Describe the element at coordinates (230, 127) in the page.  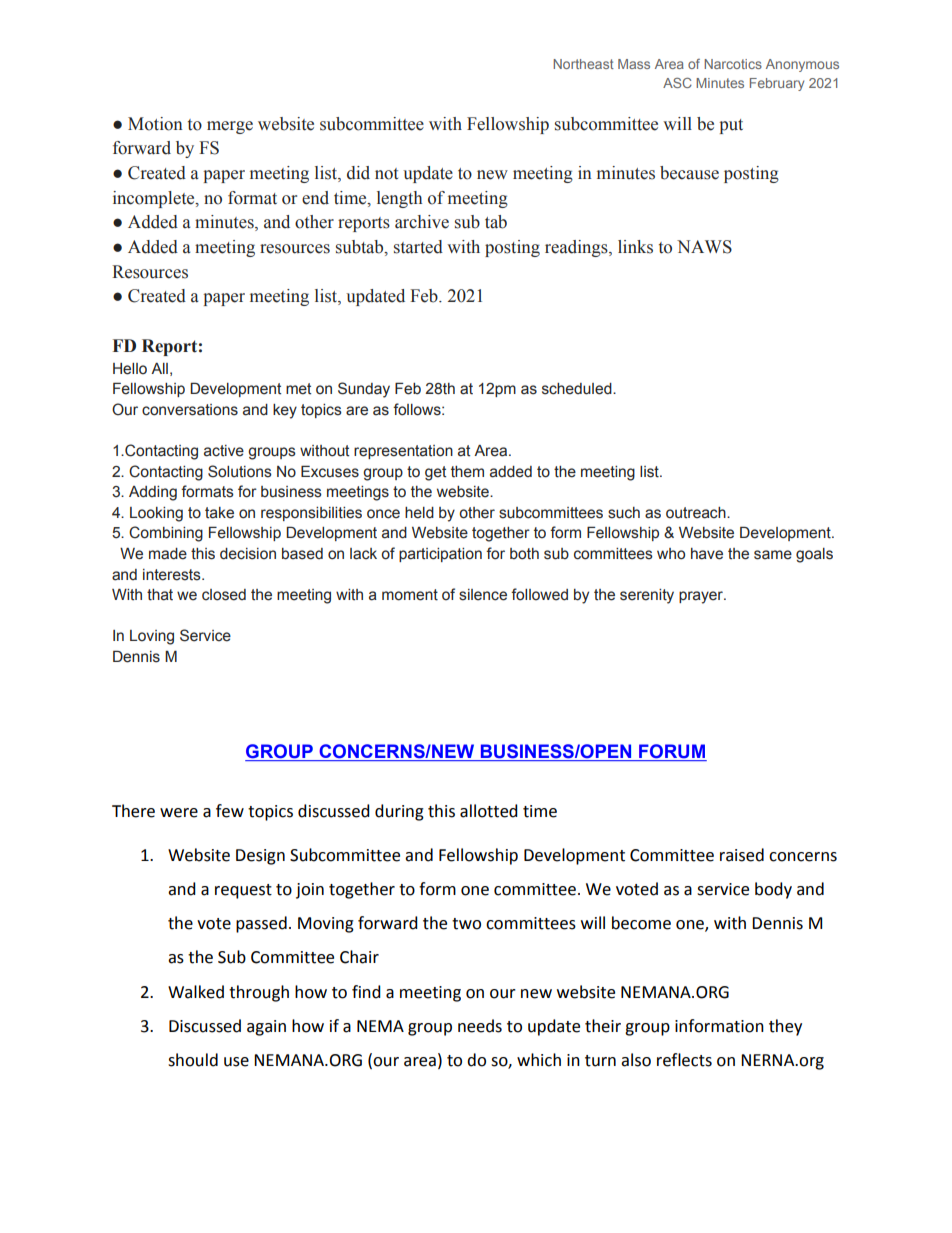
I see `merge` at that location.
